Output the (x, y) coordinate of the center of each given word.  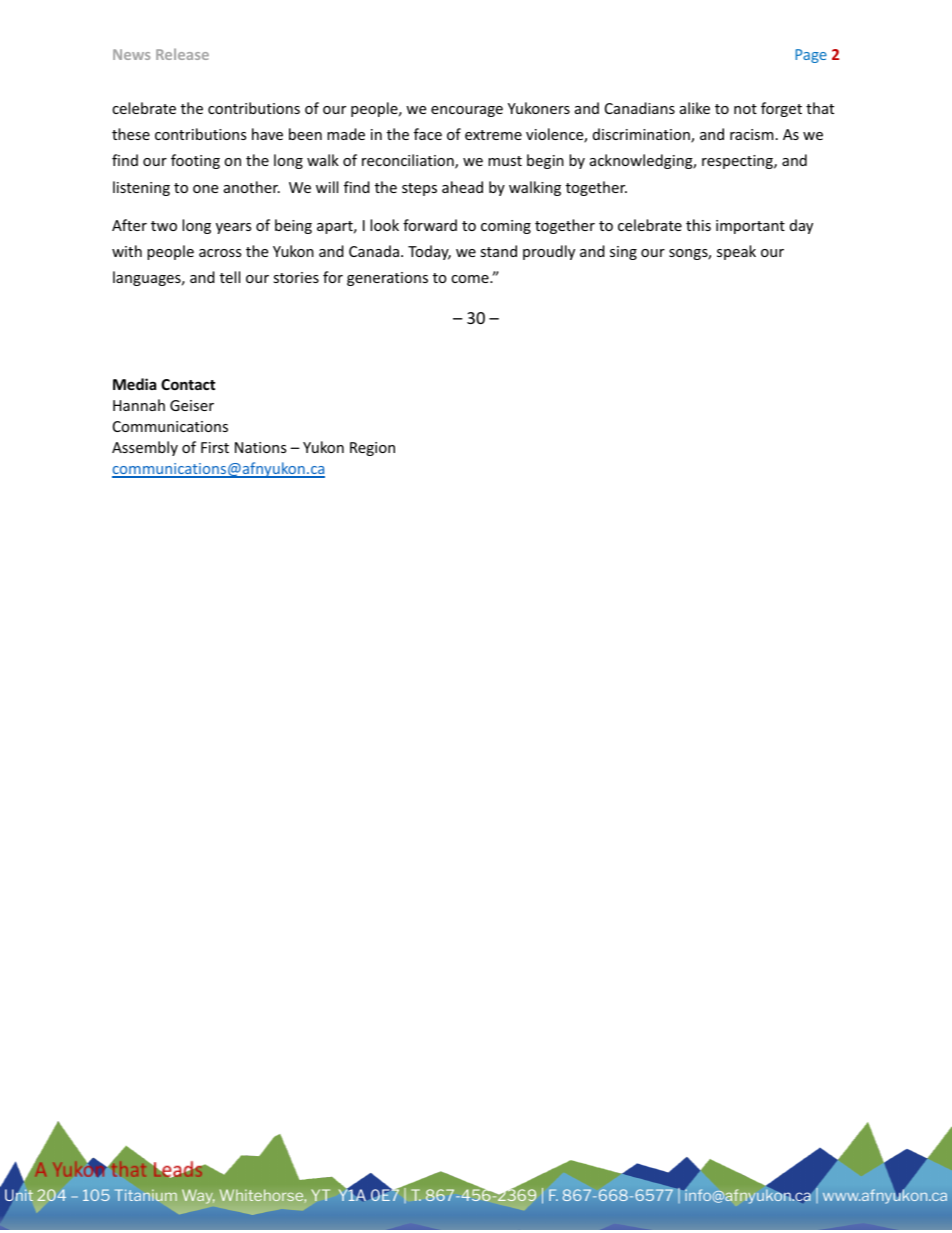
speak (736, 252)
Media (134, 384)
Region (372, 449)
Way (198, 1196)
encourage (467, 111)
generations (387, 279)
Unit (19, 1195)
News (131, 54)
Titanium (145, 1195)
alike (695, 108)
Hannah (139, 405)
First (215, 447)
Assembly (145, 448)
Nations (260, 447)
